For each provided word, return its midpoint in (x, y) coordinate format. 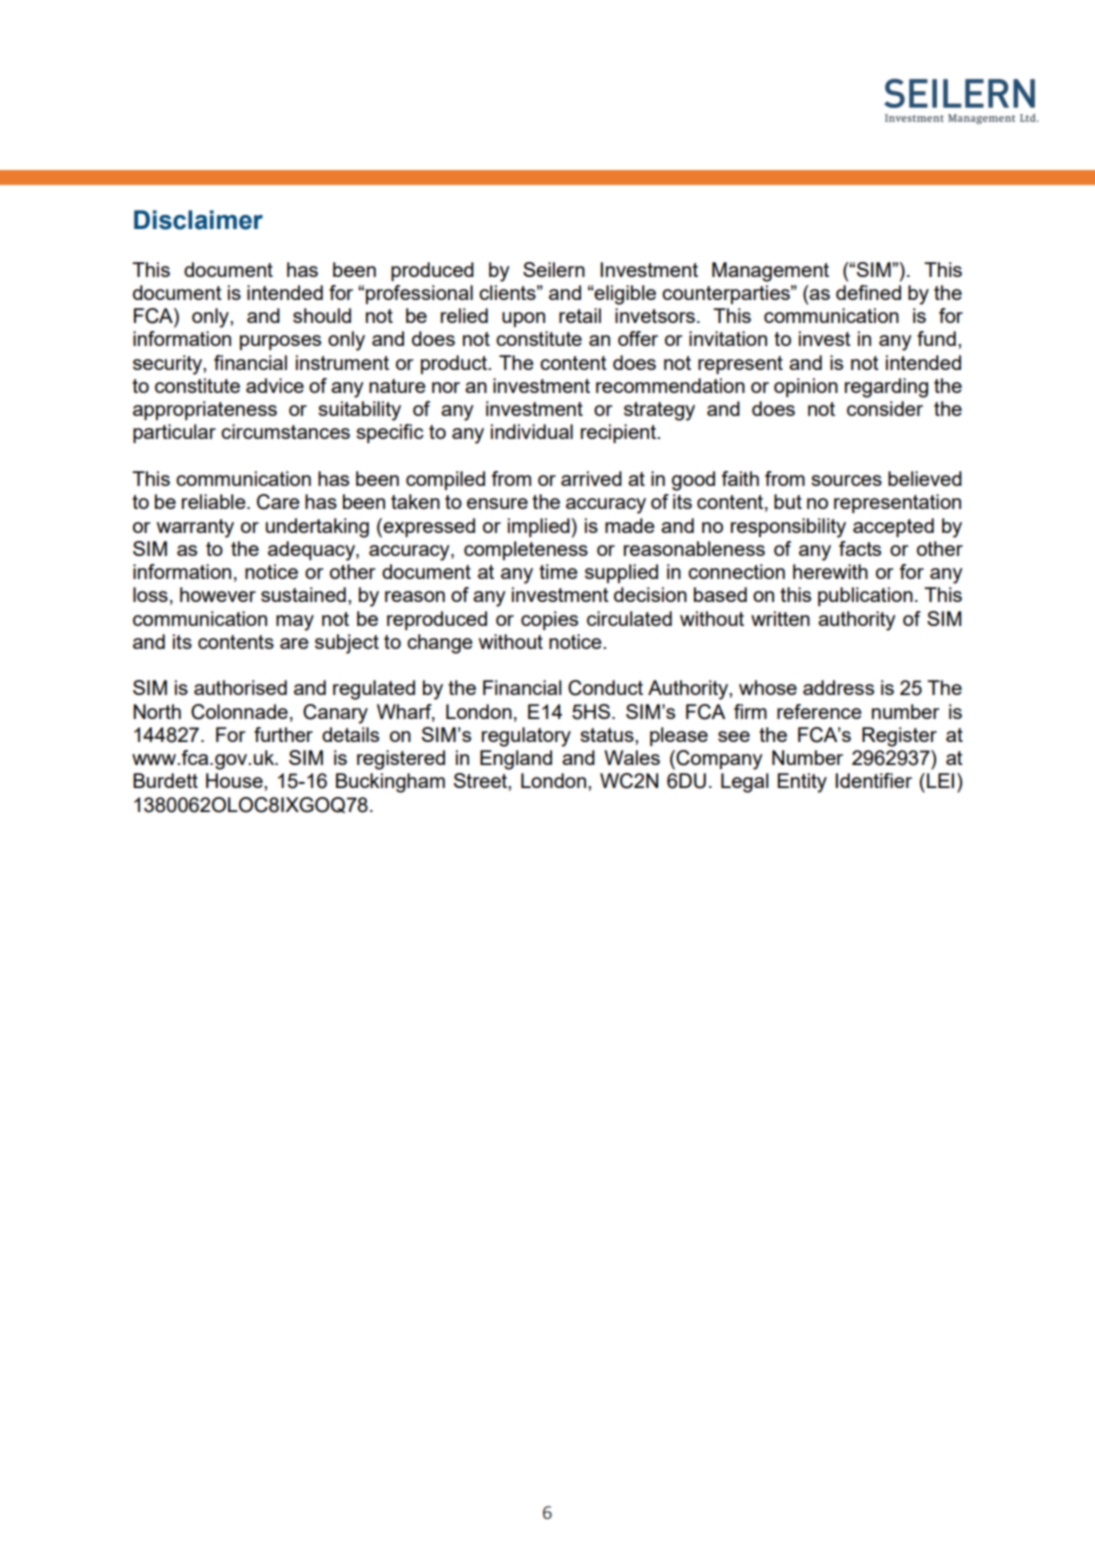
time (558, 571)
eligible (624, 295)
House (235, 780)
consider (885, 408)
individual (532, 431)
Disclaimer (198, 220)
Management (770, 272)
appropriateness (205, 410)
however (218, 594)
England (516, 760)
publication (865, 596)
